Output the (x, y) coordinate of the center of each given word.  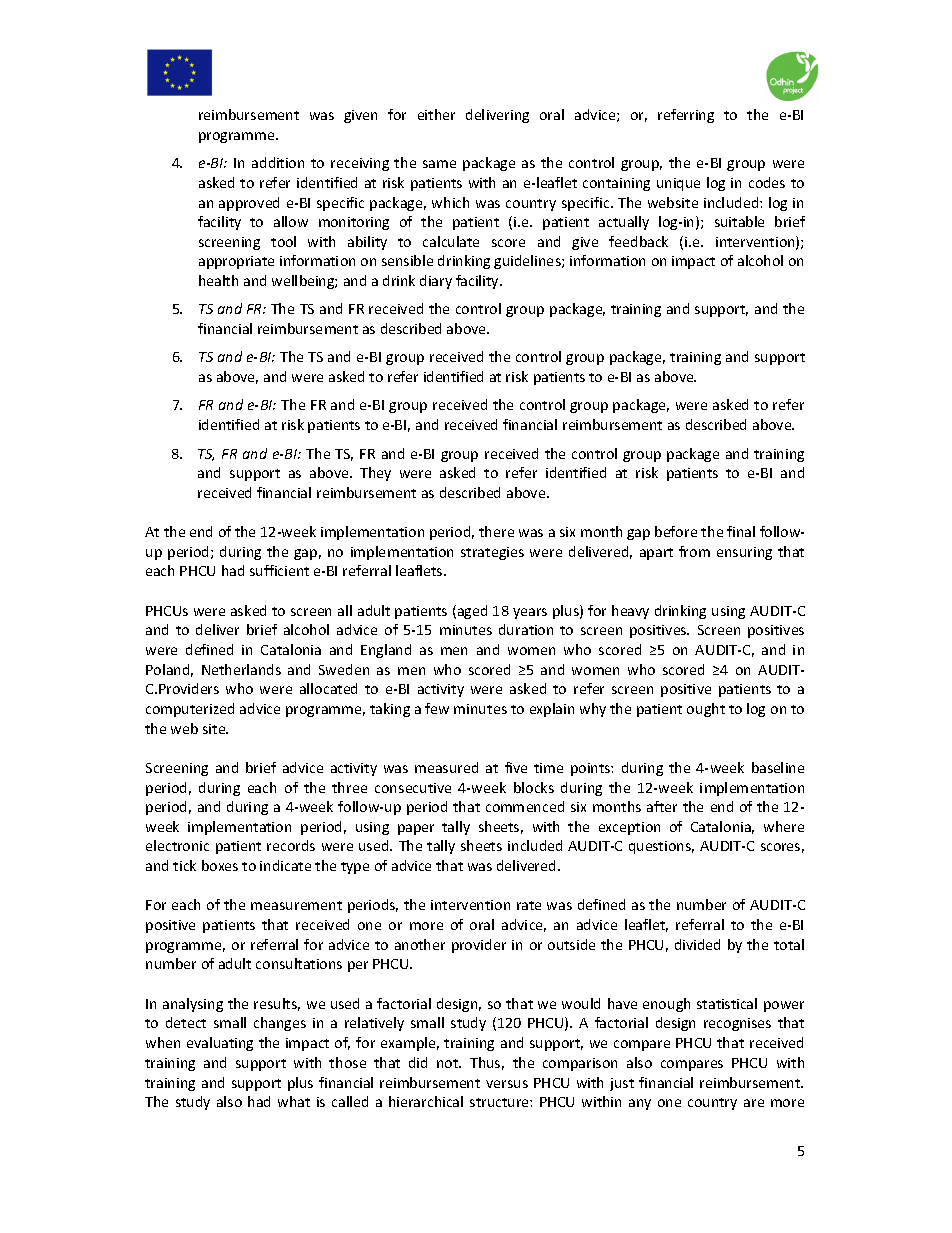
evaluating (220, 1044)
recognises (737, 1024)
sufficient (279, 570)
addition (278, 162)
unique (678, 184)
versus (507, 1084)
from (694, 551)
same (439, 164)
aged (472, 612)
